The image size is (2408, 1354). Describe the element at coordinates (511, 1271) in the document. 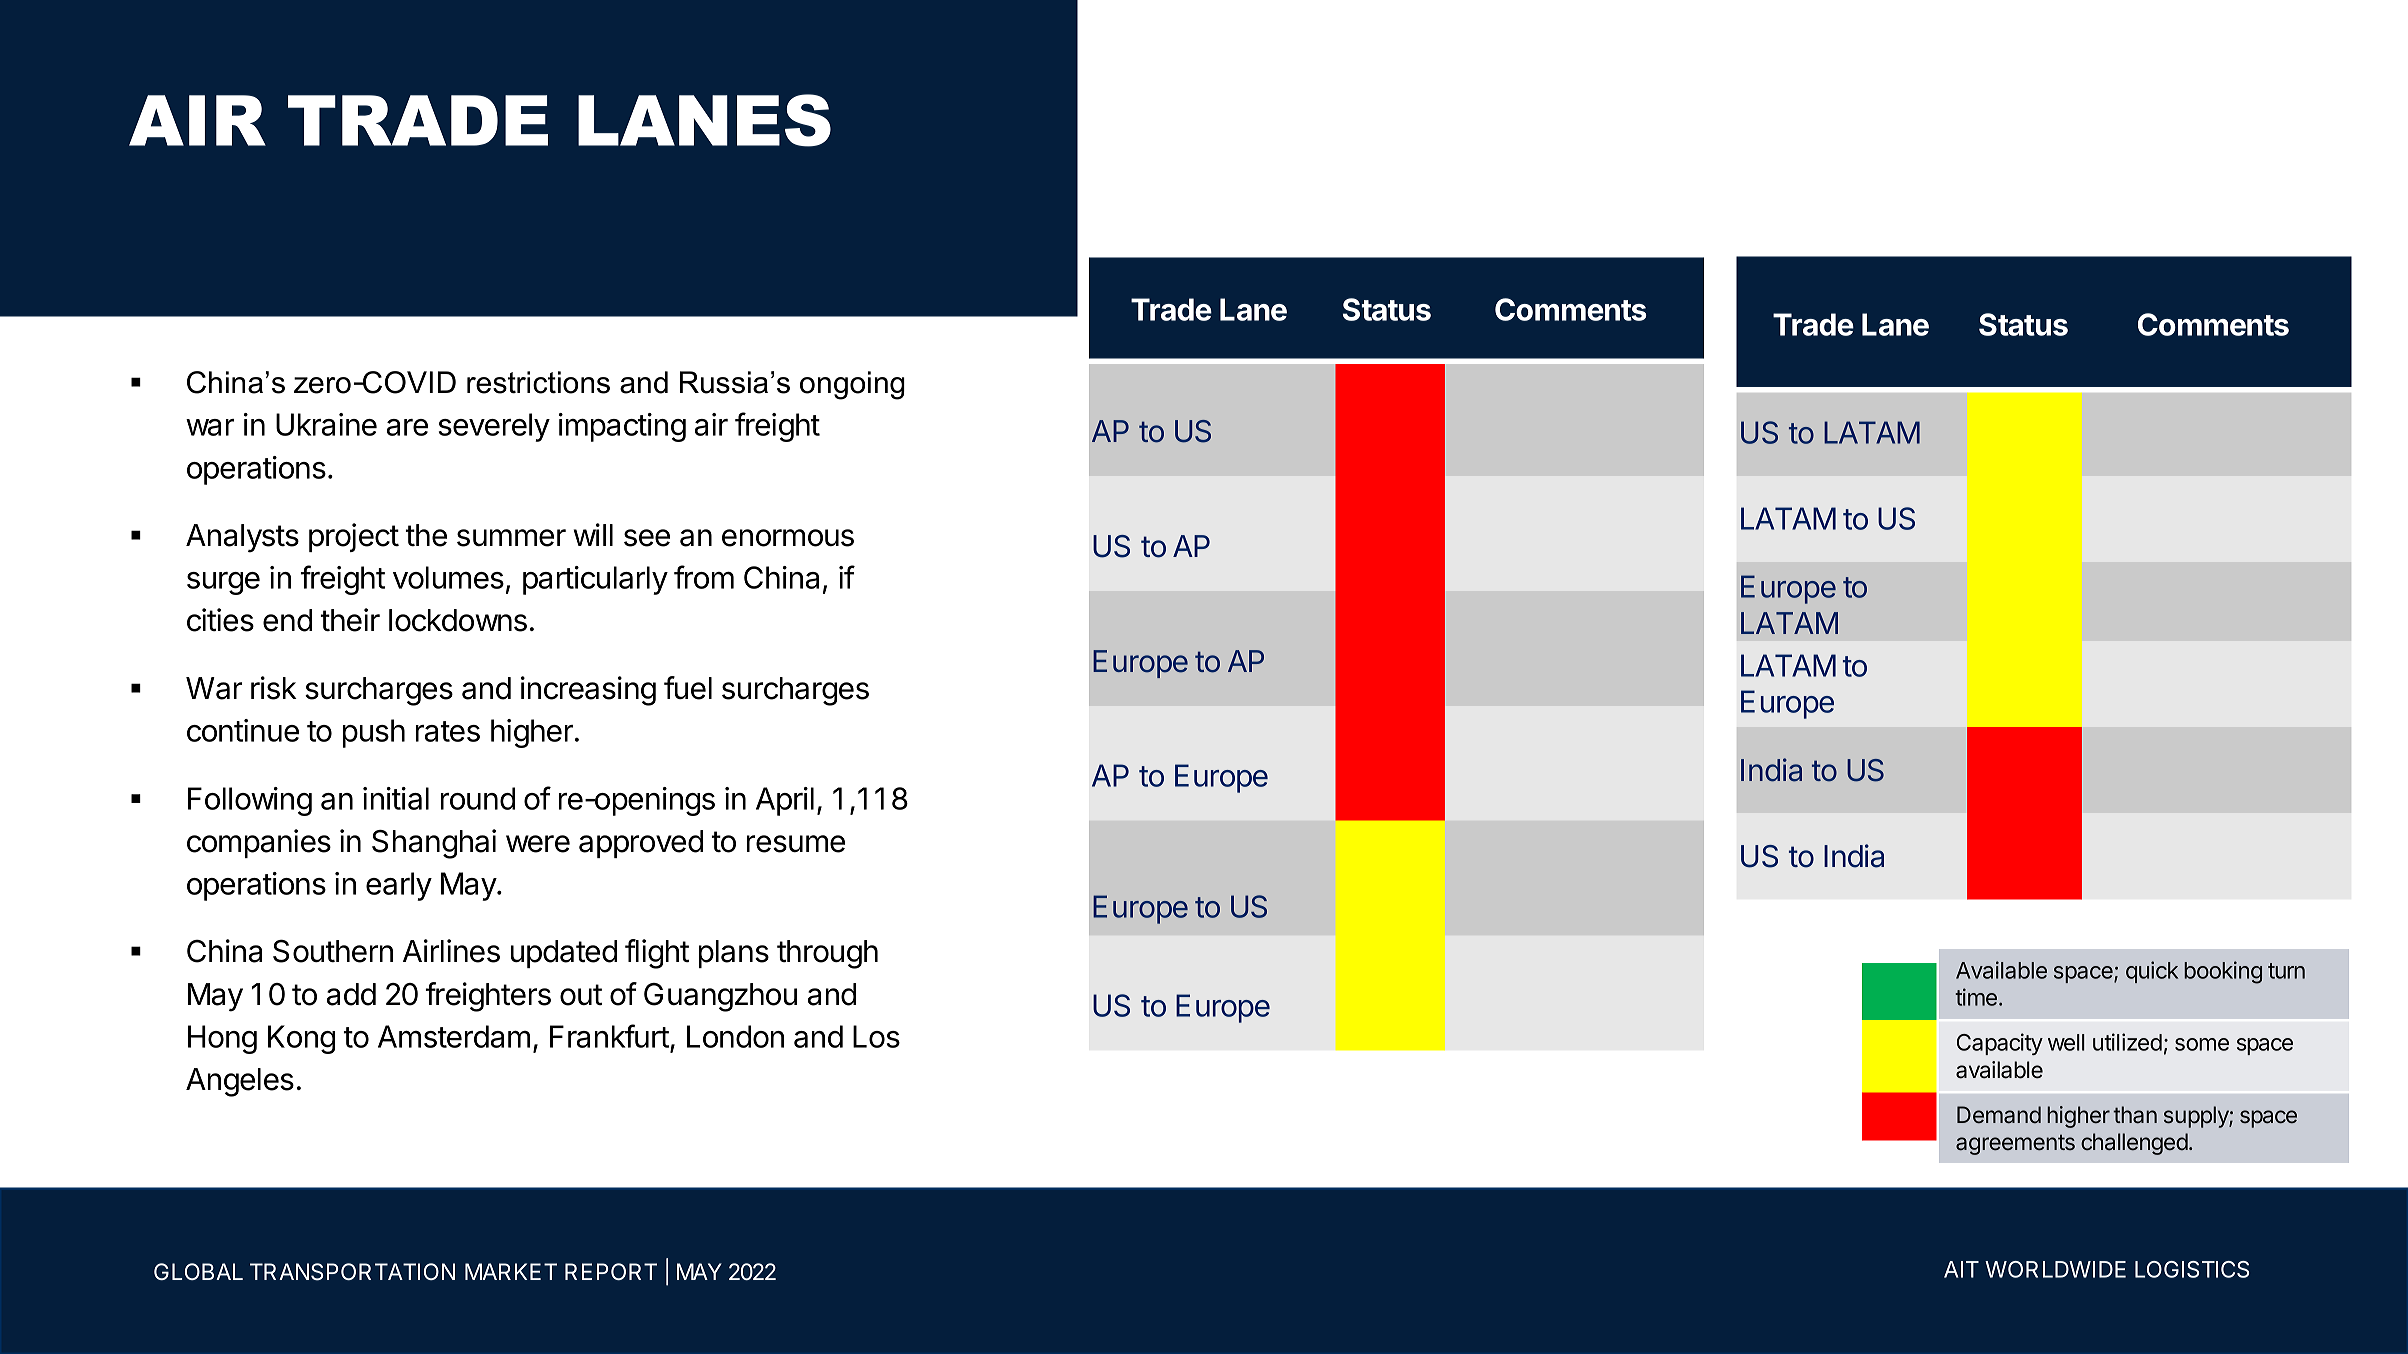

I see `MARKET` at that location.
